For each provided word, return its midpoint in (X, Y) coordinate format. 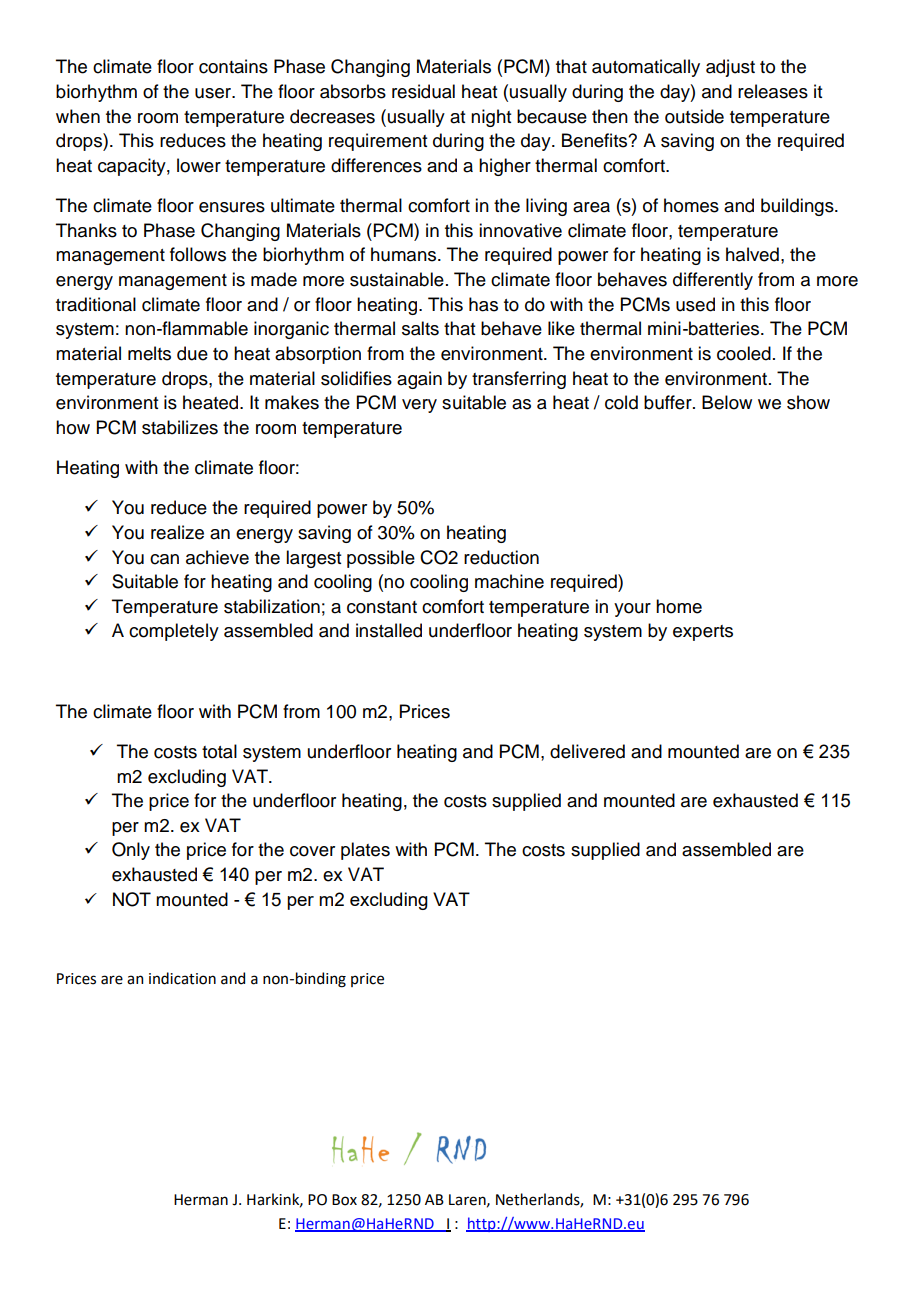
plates (365, 851)
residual (423, 91)
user (214, 93)
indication (182, 978)
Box (344, 1200)
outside (694, 116)
